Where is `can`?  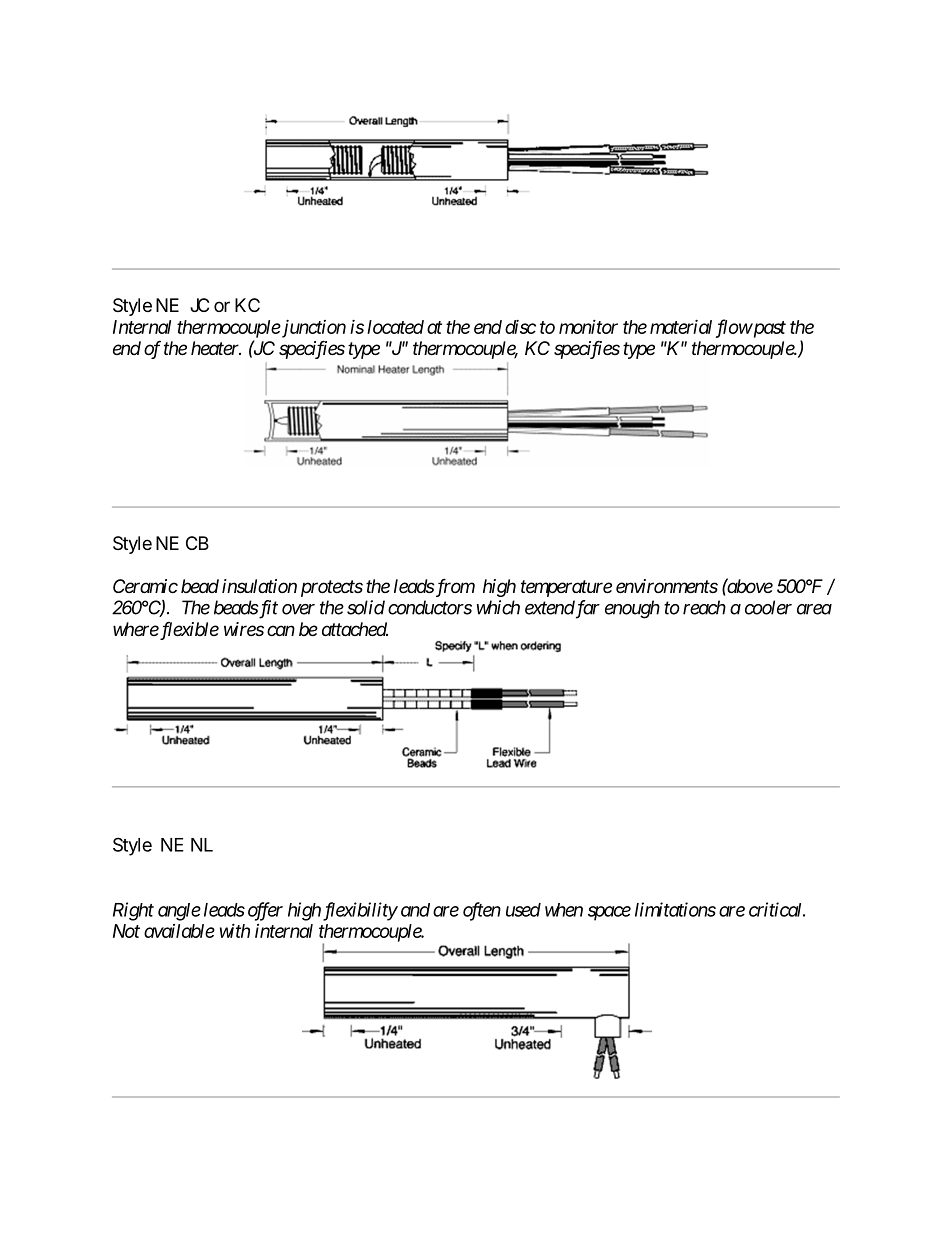 can is located at coordinates (281, 630).
